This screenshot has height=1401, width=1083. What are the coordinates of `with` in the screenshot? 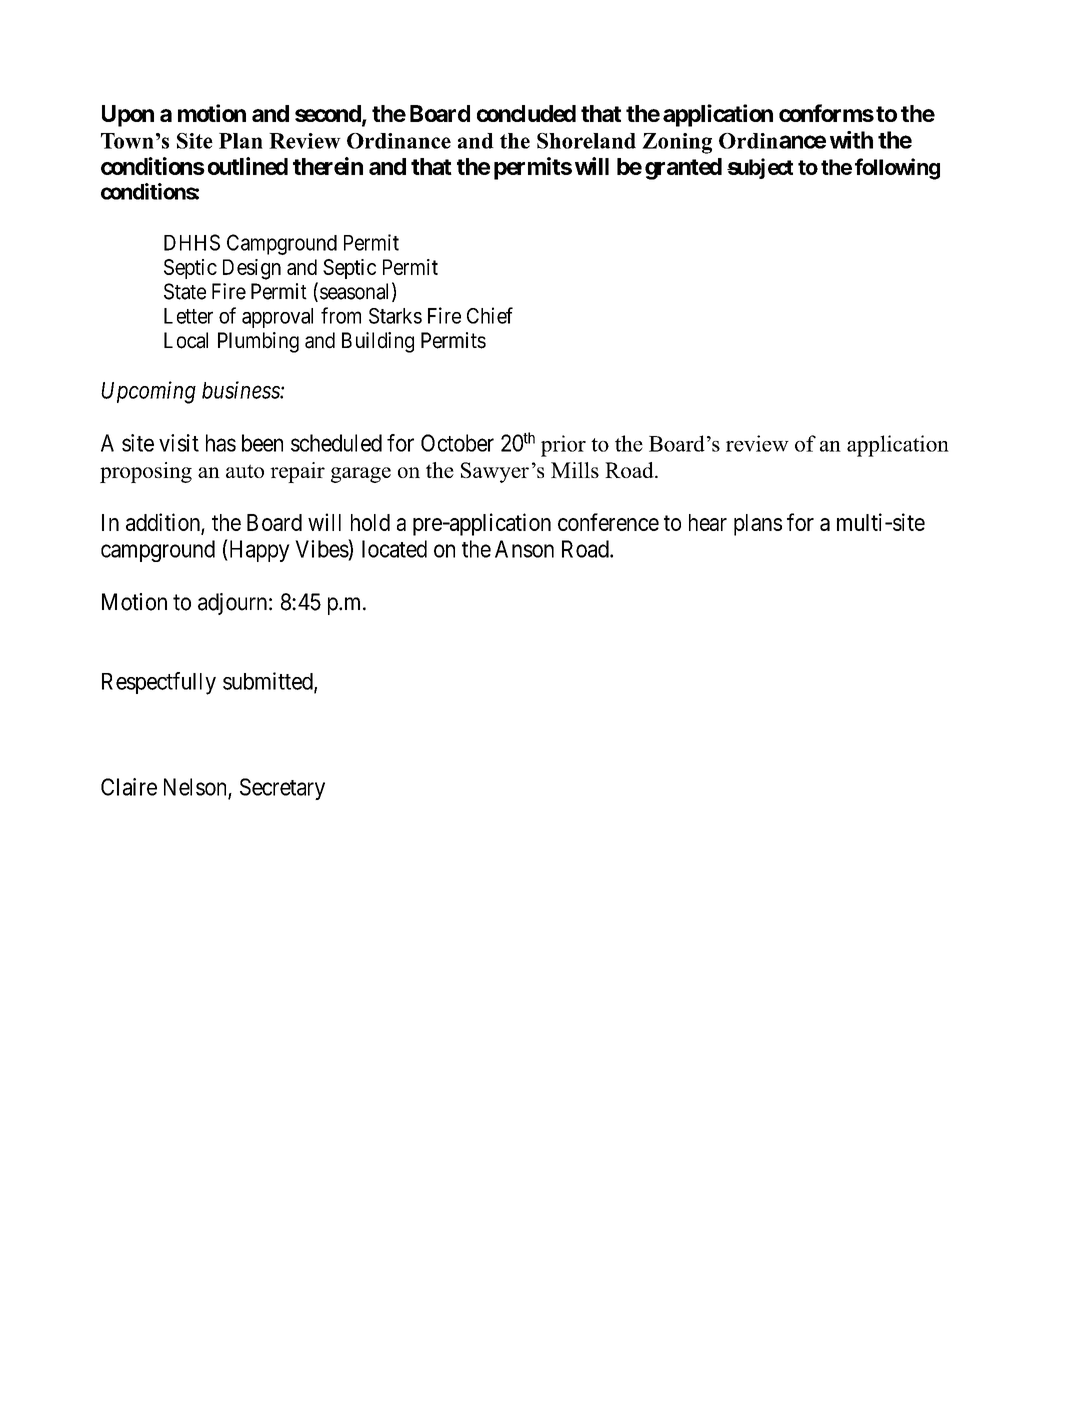 It's located at (851, 140).
